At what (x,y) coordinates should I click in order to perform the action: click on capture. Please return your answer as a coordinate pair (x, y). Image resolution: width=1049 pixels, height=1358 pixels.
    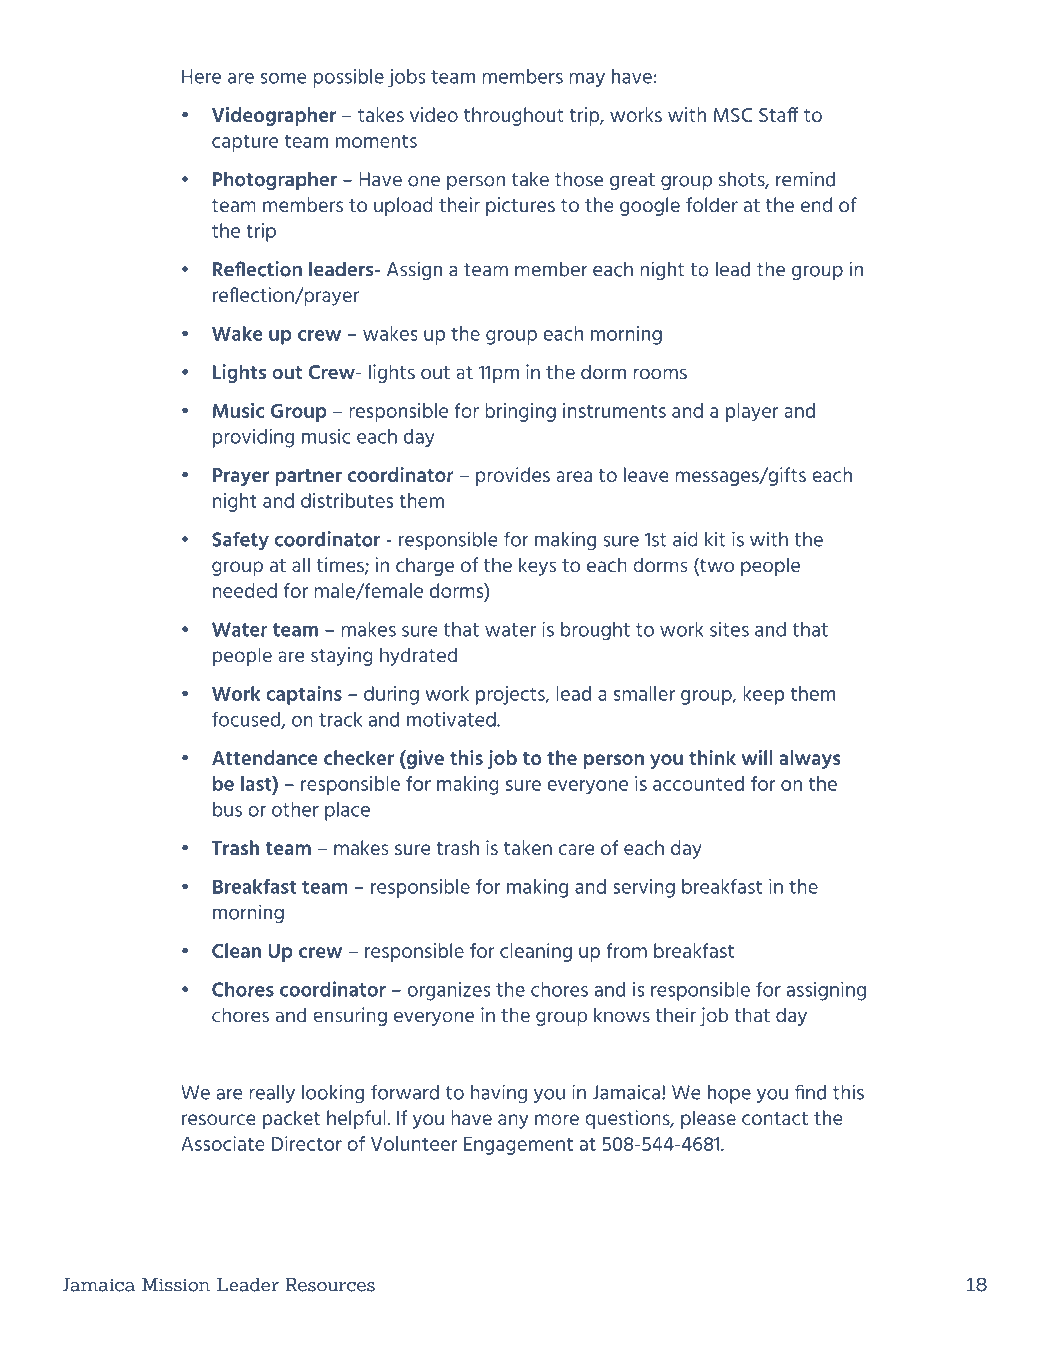
    Looking at the image, I should click on (245, 143).
